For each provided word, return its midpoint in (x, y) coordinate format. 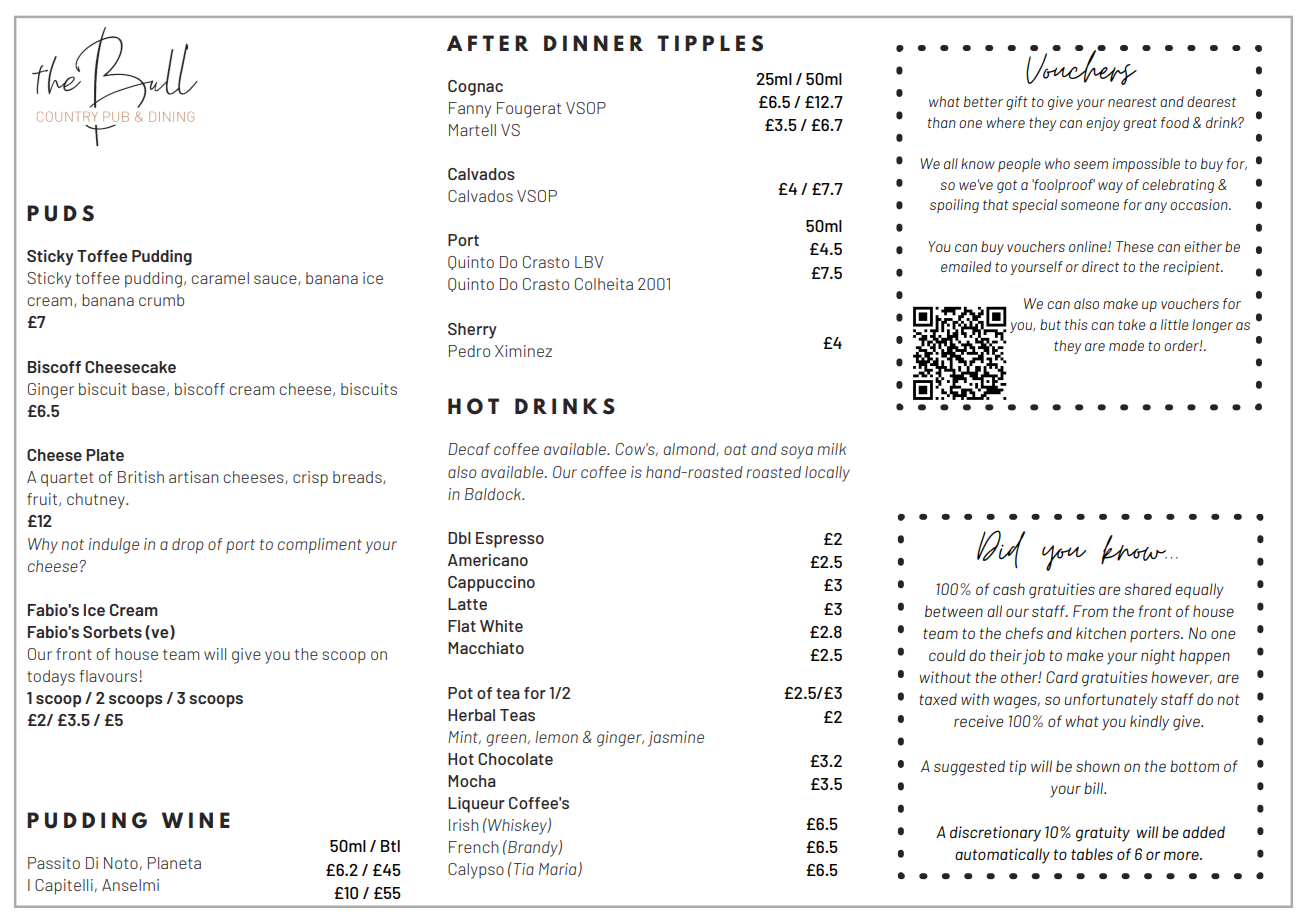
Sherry (472, 331)
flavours (109, 676)
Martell (472, 130)
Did (1001, 549)
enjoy (1103, 124)
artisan (194, 477)
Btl (390, 846)
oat (735, 449)
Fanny (470, 110)
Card (1062, 677)
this (1076, 324)
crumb (161, 300)
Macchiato (486, 648)
